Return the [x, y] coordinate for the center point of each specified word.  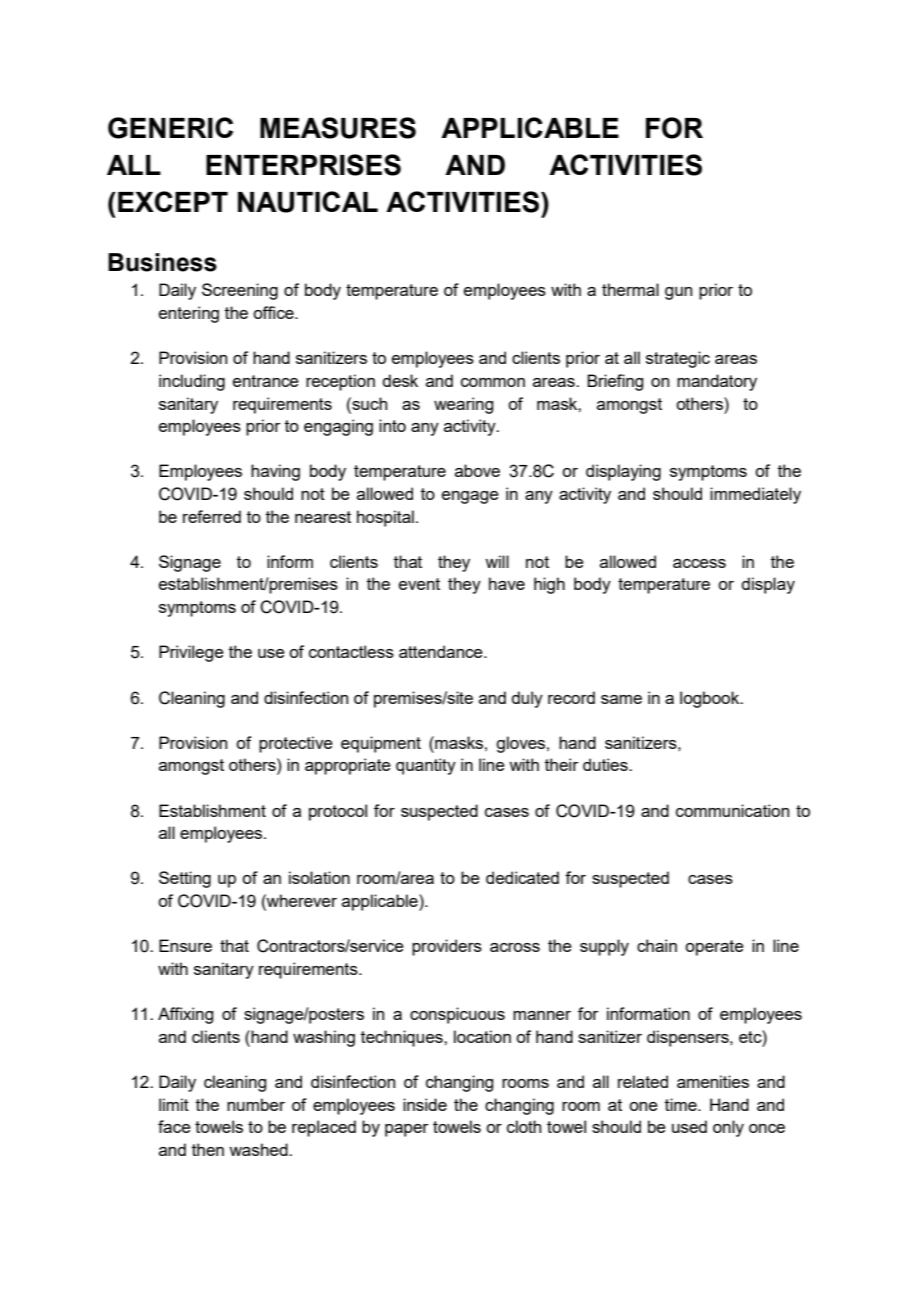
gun [678, 293]
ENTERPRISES [303, 165]
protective [296, 744]
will [497, 561]
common [493, 382]
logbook [711, 699]
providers [447, 947]
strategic [678, 359]
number [256, 1104]
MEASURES [338, 128]
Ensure [185, 945]
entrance [266, 381]
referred [212, 516]
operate [714, 948]
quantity [426, 766]
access [699, 563]
